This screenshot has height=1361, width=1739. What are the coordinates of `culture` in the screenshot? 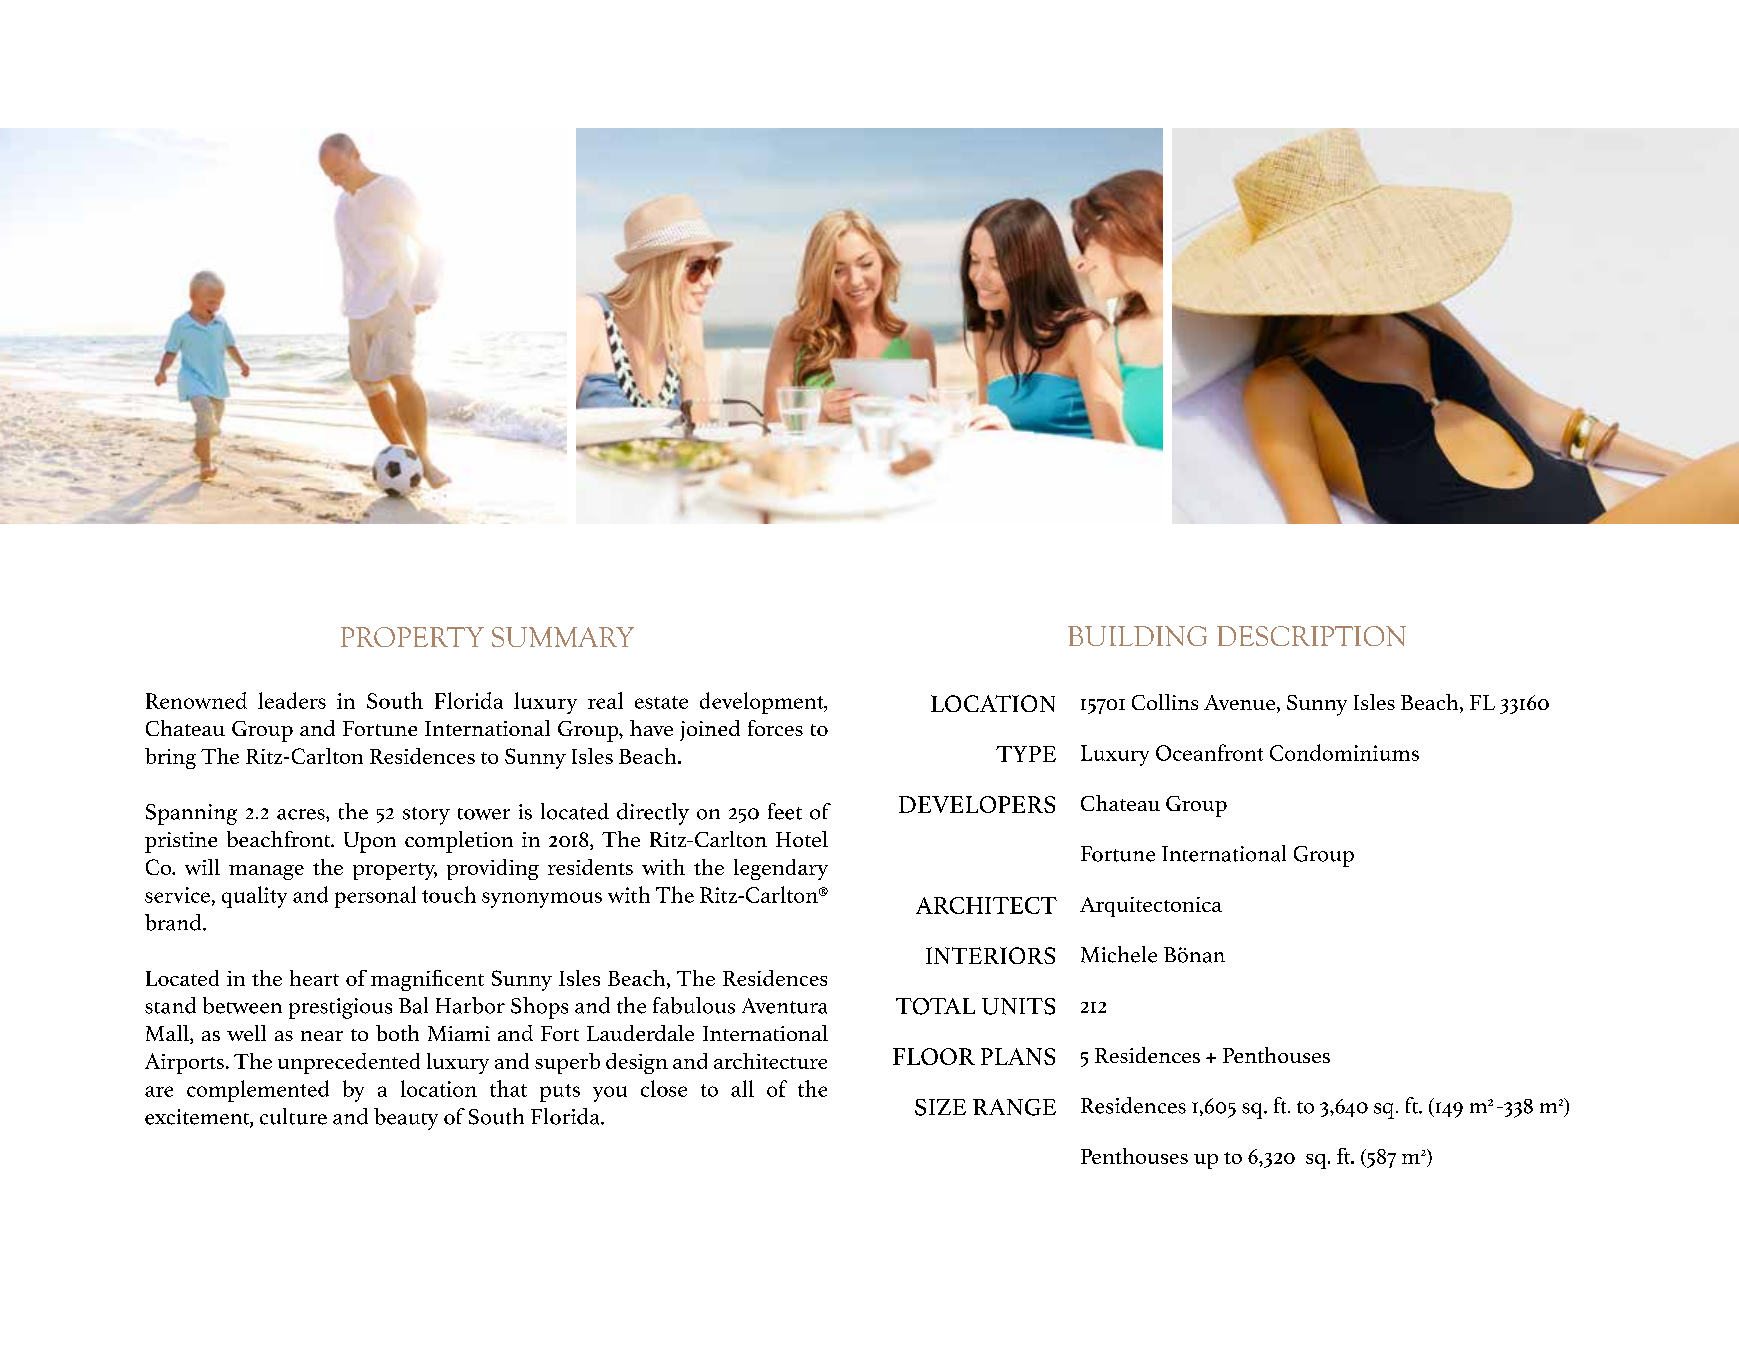 It's located at (293, 1116).
